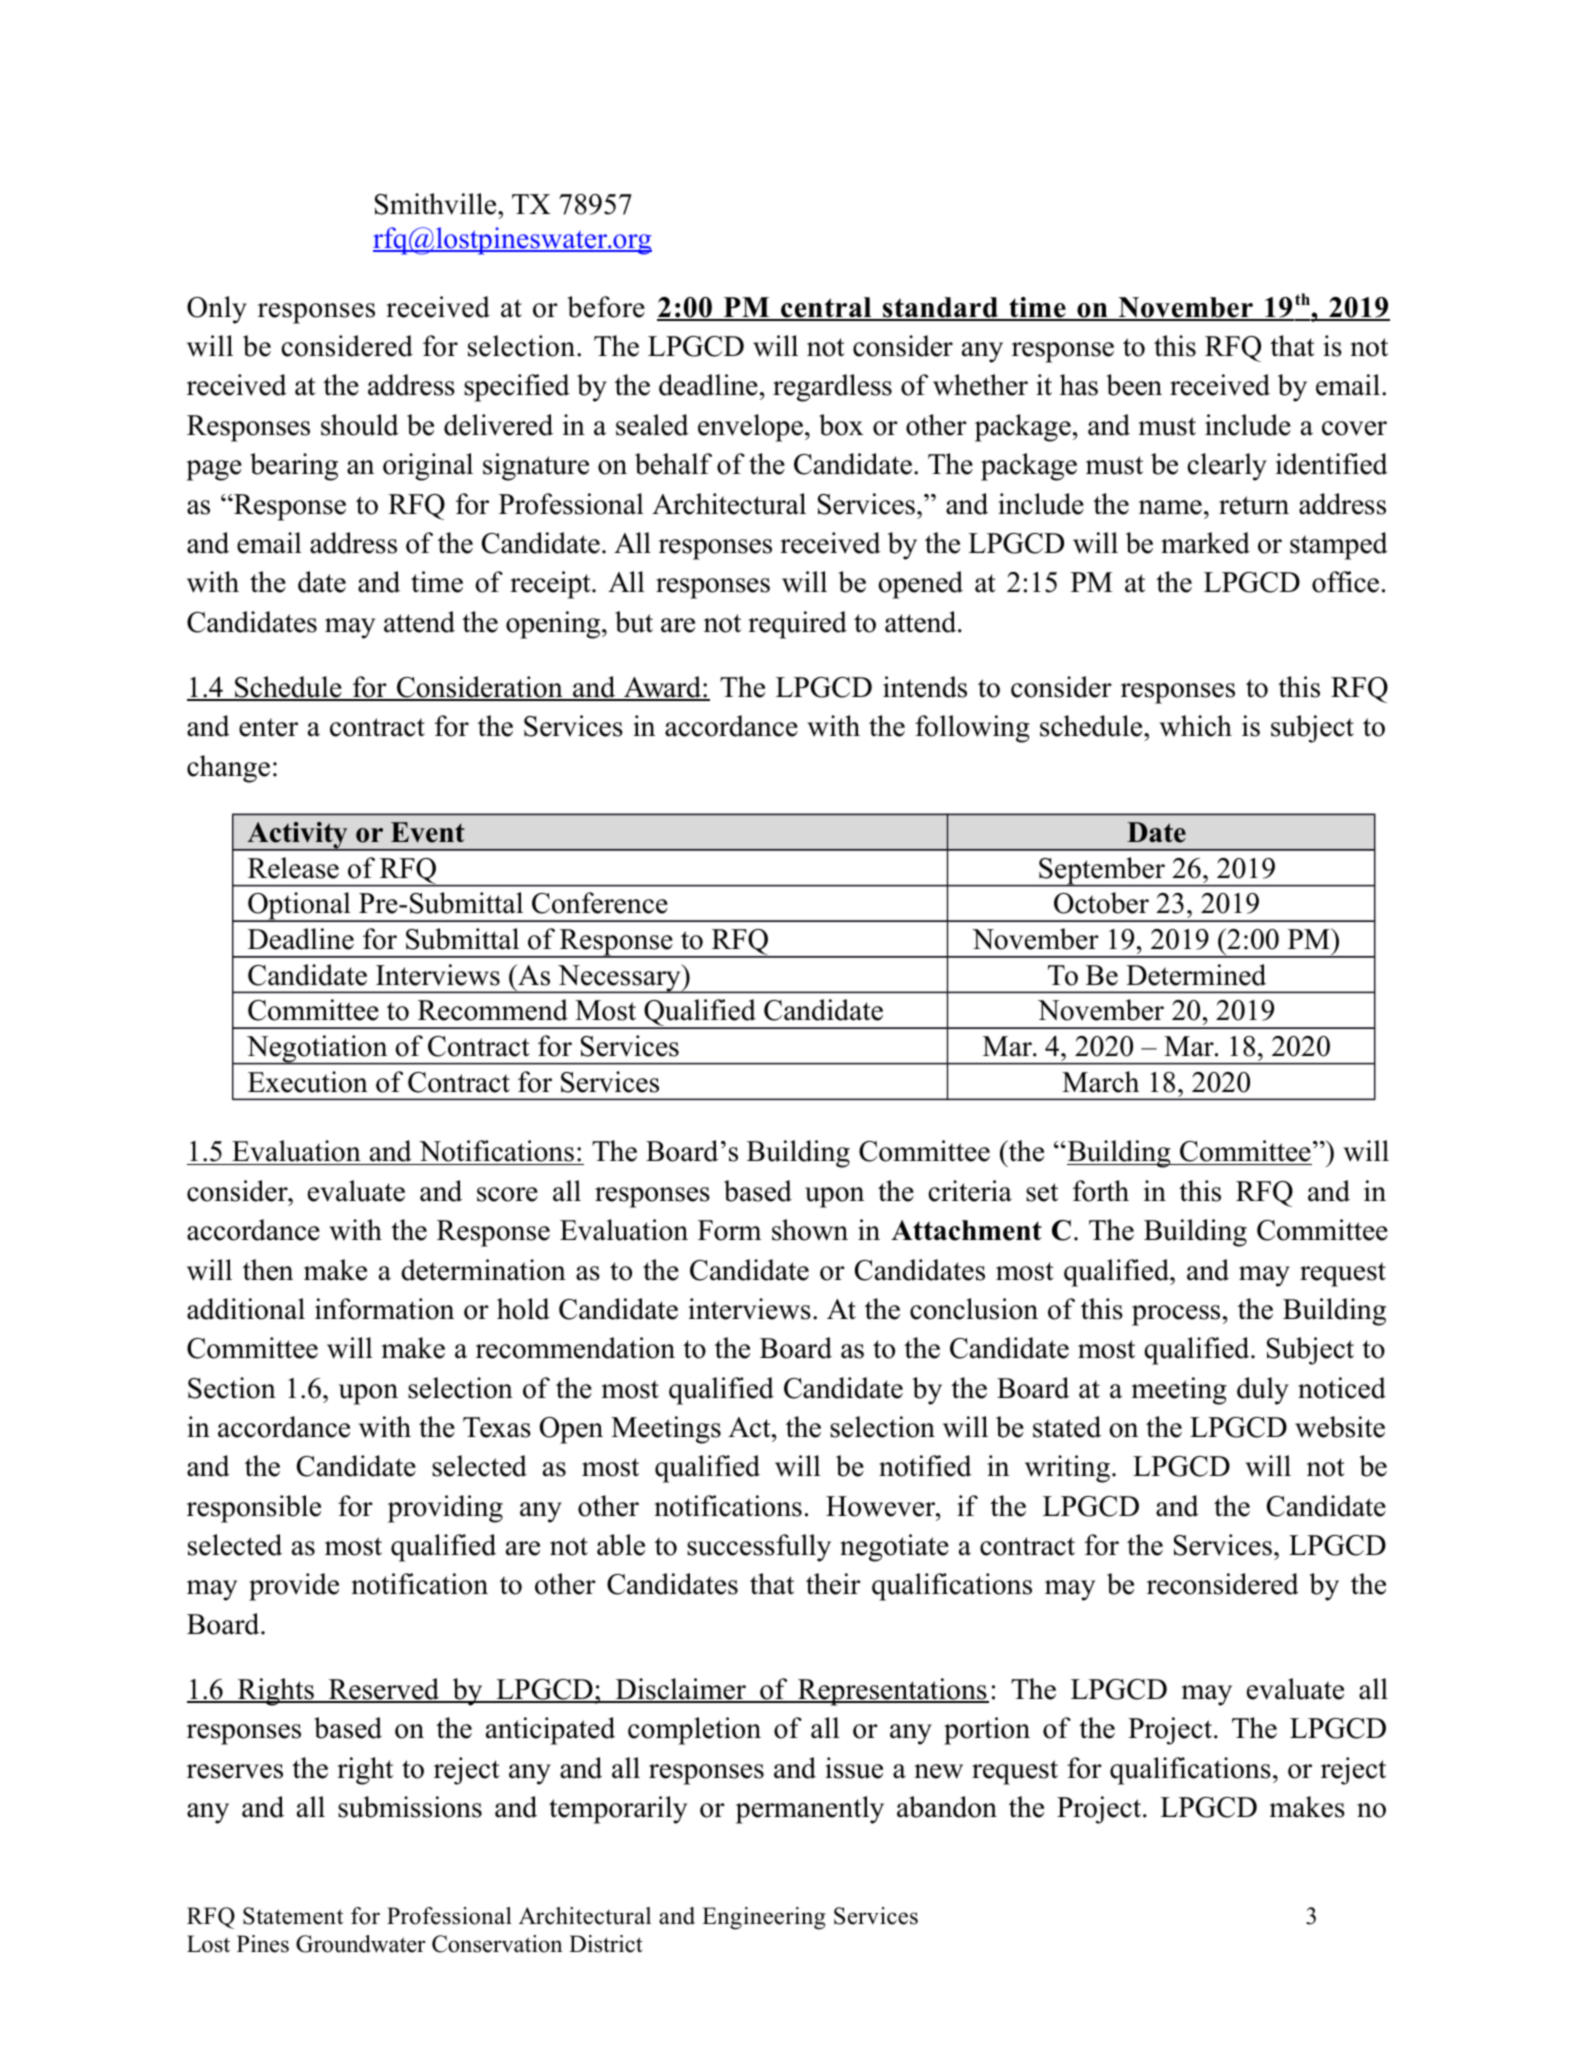  I want to click on should, so click(360, 425).
